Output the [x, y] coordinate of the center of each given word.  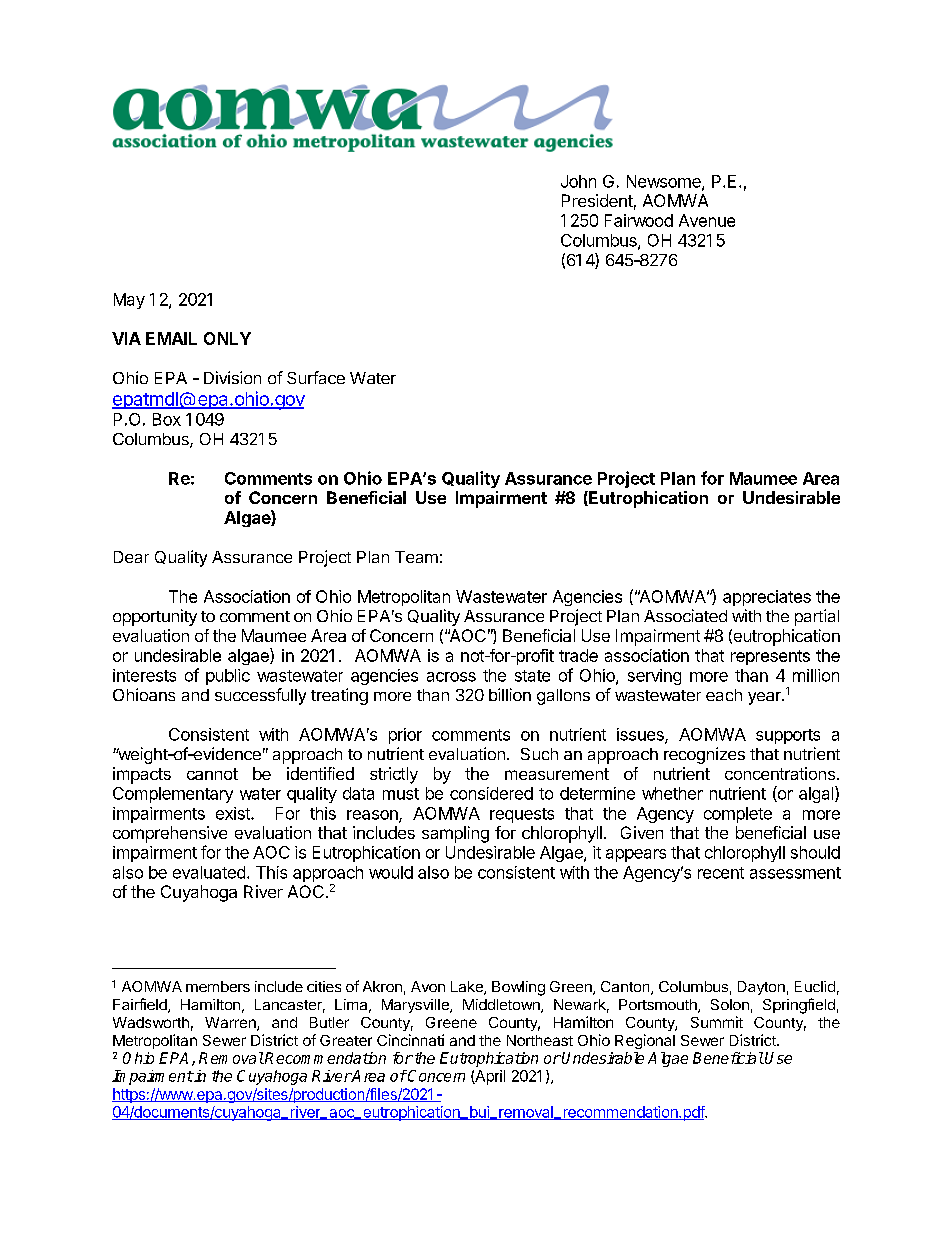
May [129, 301]
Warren [231, 1024]
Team [416, 557]
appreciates [767, 598]
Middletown [502, 1006]
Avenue [707, 220]
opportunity [155, 617]
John [578, 181]
